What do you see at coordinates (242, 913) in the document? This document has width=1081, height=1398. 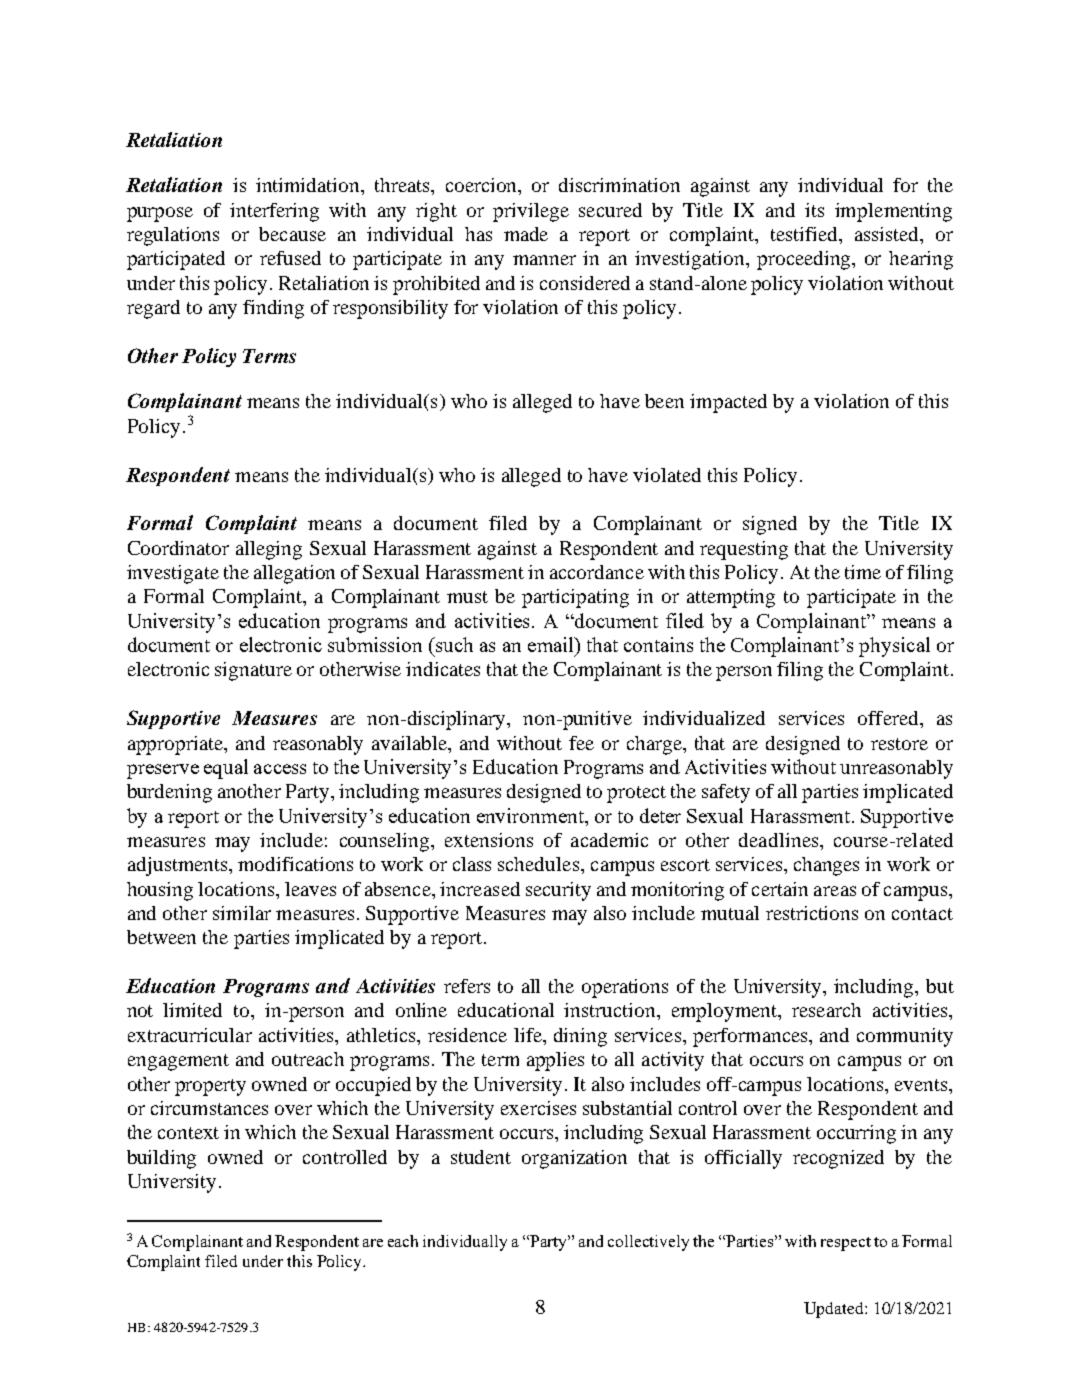 I see `similar` at bounding box center [242, 913].
